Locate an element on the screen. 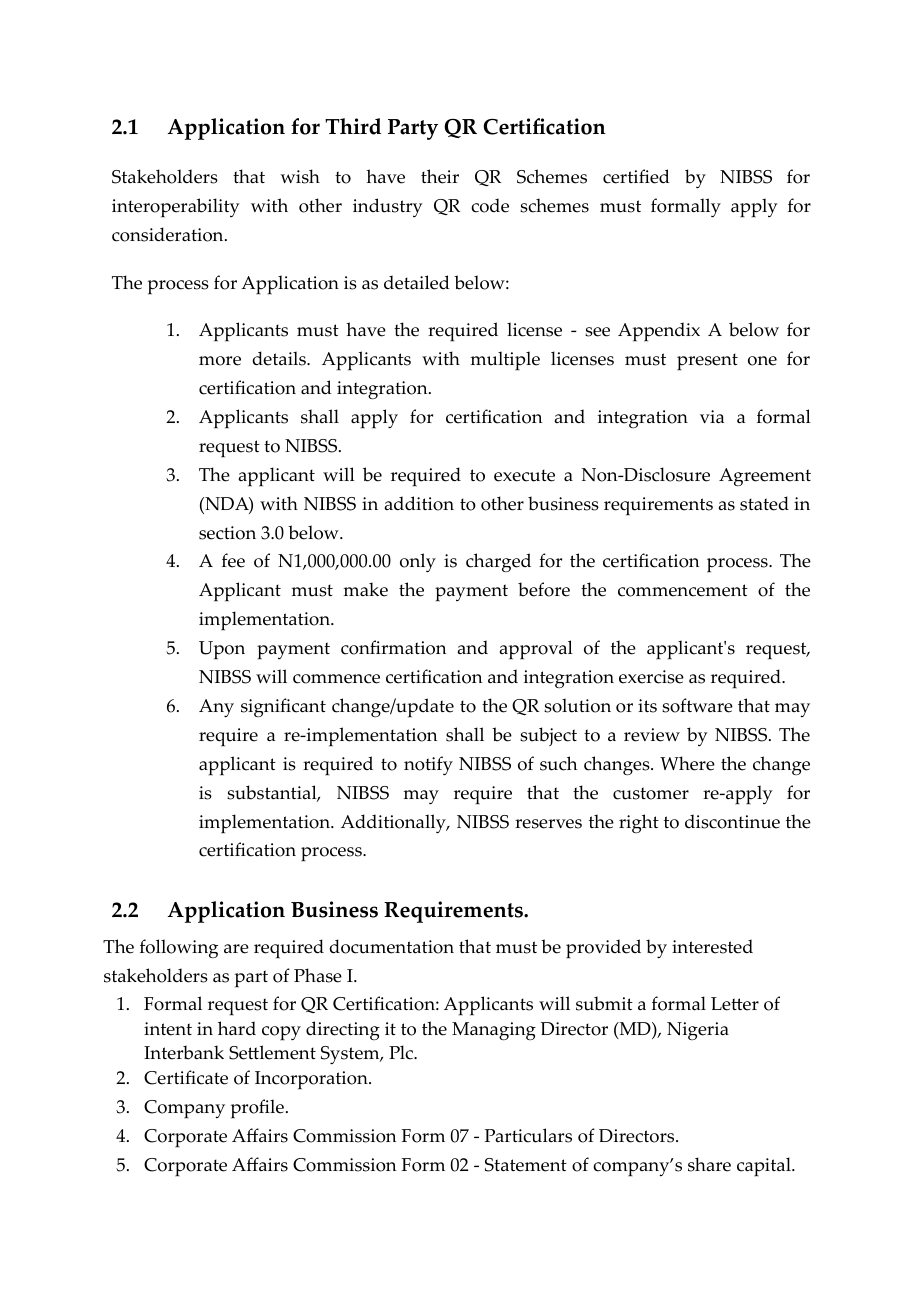 The height and width of the screenshot is (1307, 924). Agreement is located at coordinates (765, 477).
